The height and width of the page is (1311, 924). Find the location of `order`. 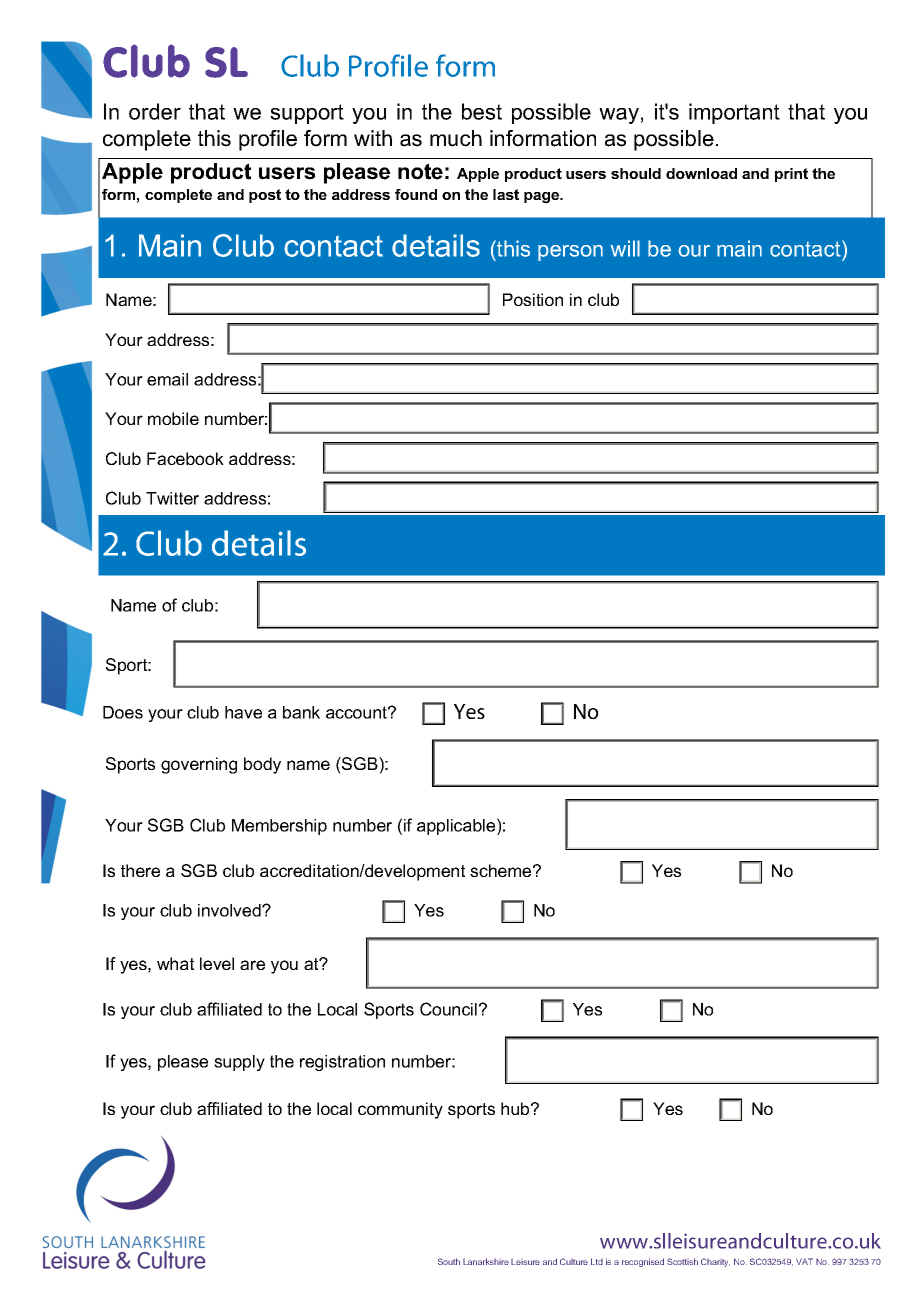

order is located at coordinates (155, 111).
